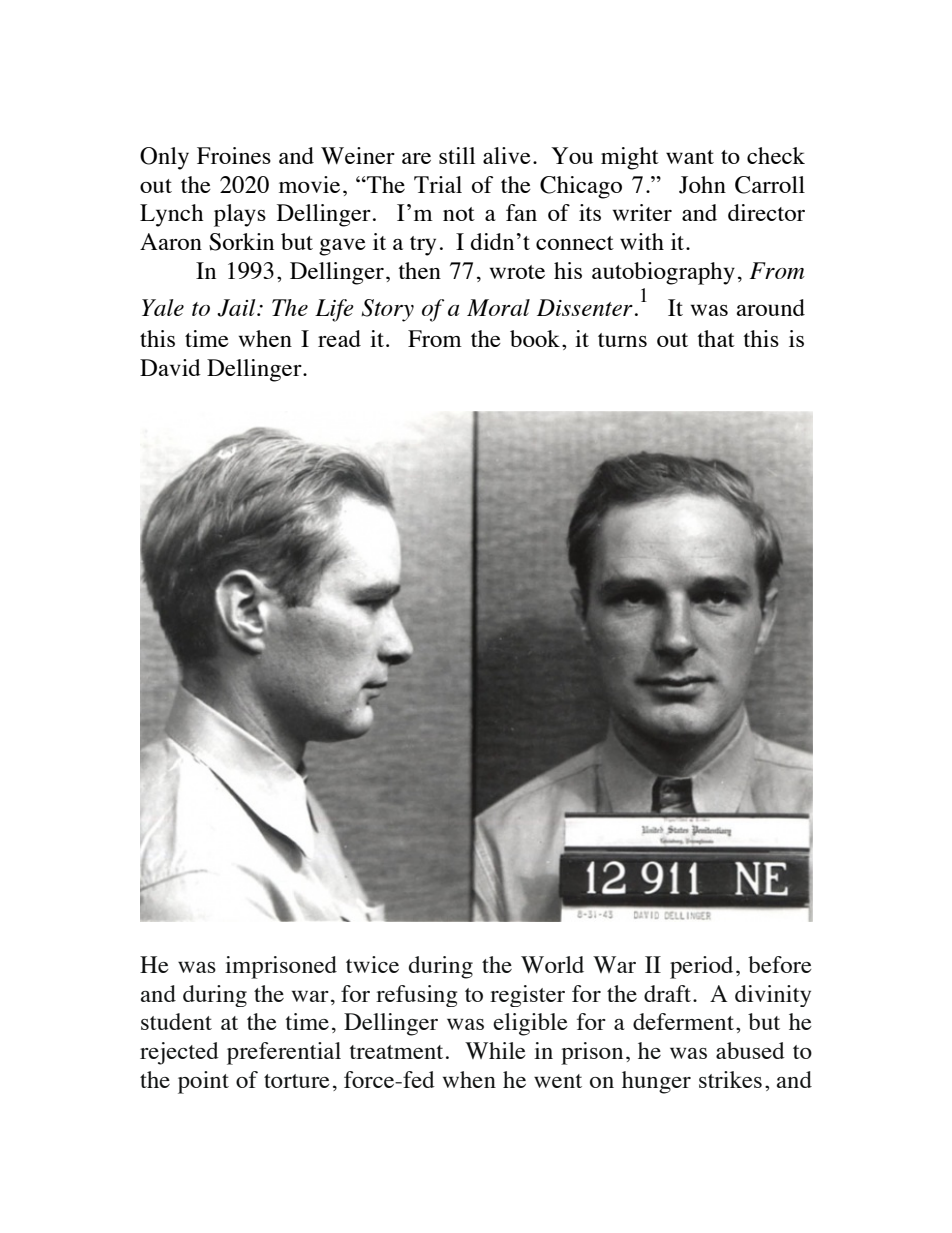 The image size is (952, 1233). I want to click on period, so click(701, 967).
